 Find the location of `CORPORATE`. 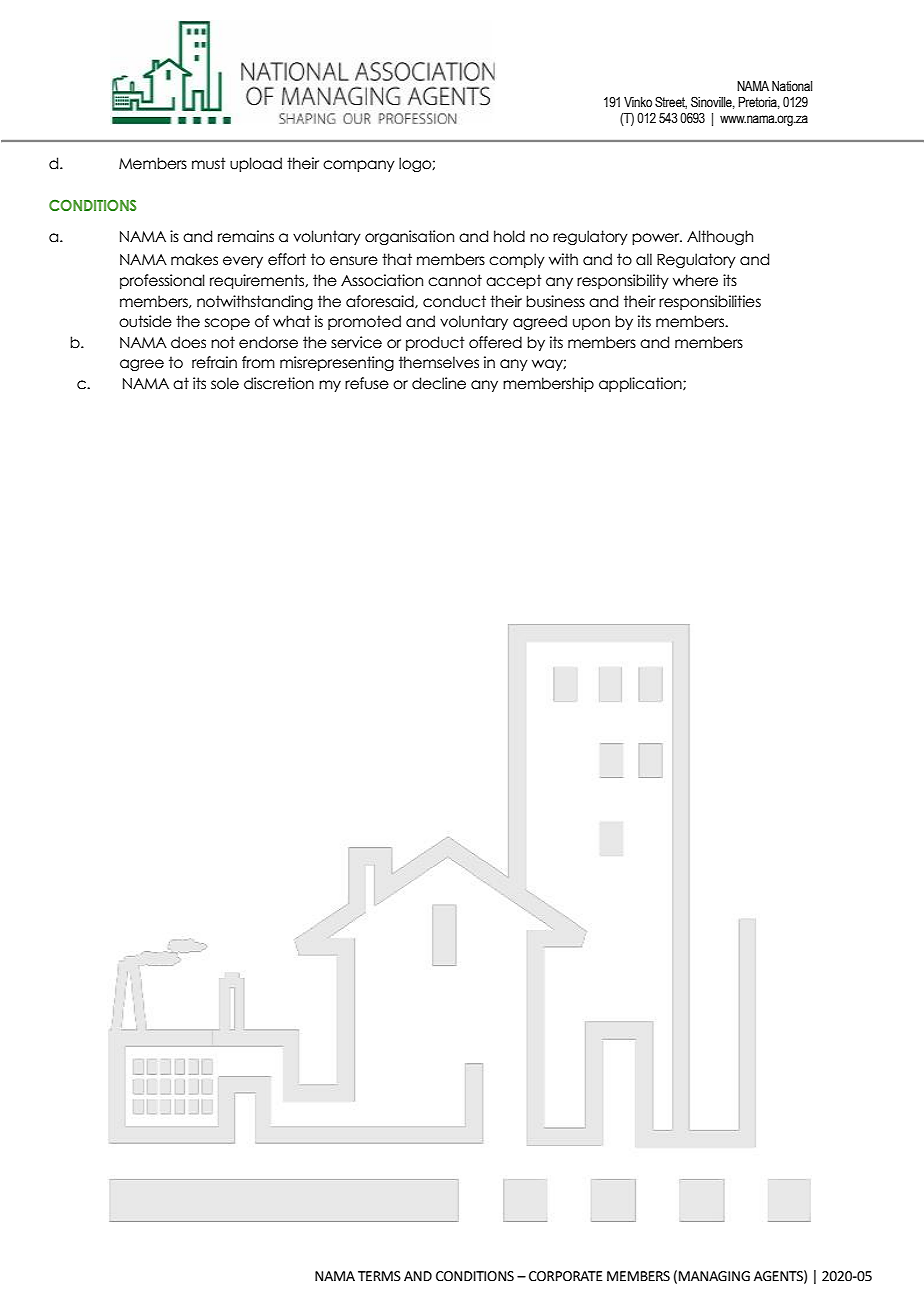

CORPORATE is located at coordinates (565, 1276).
